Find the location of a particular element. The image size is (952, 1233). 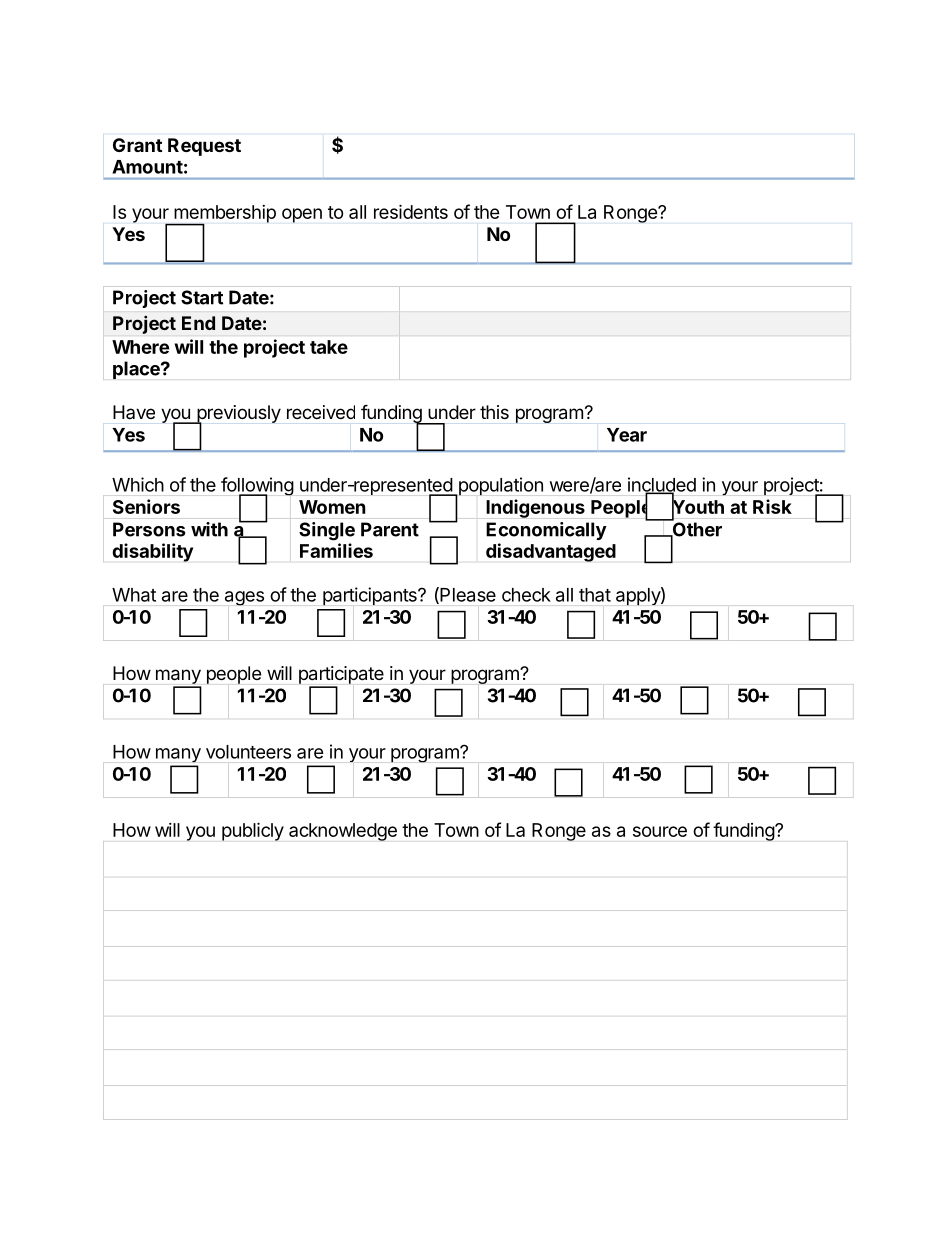

Indigenous is located at coordinates (535, 508).
